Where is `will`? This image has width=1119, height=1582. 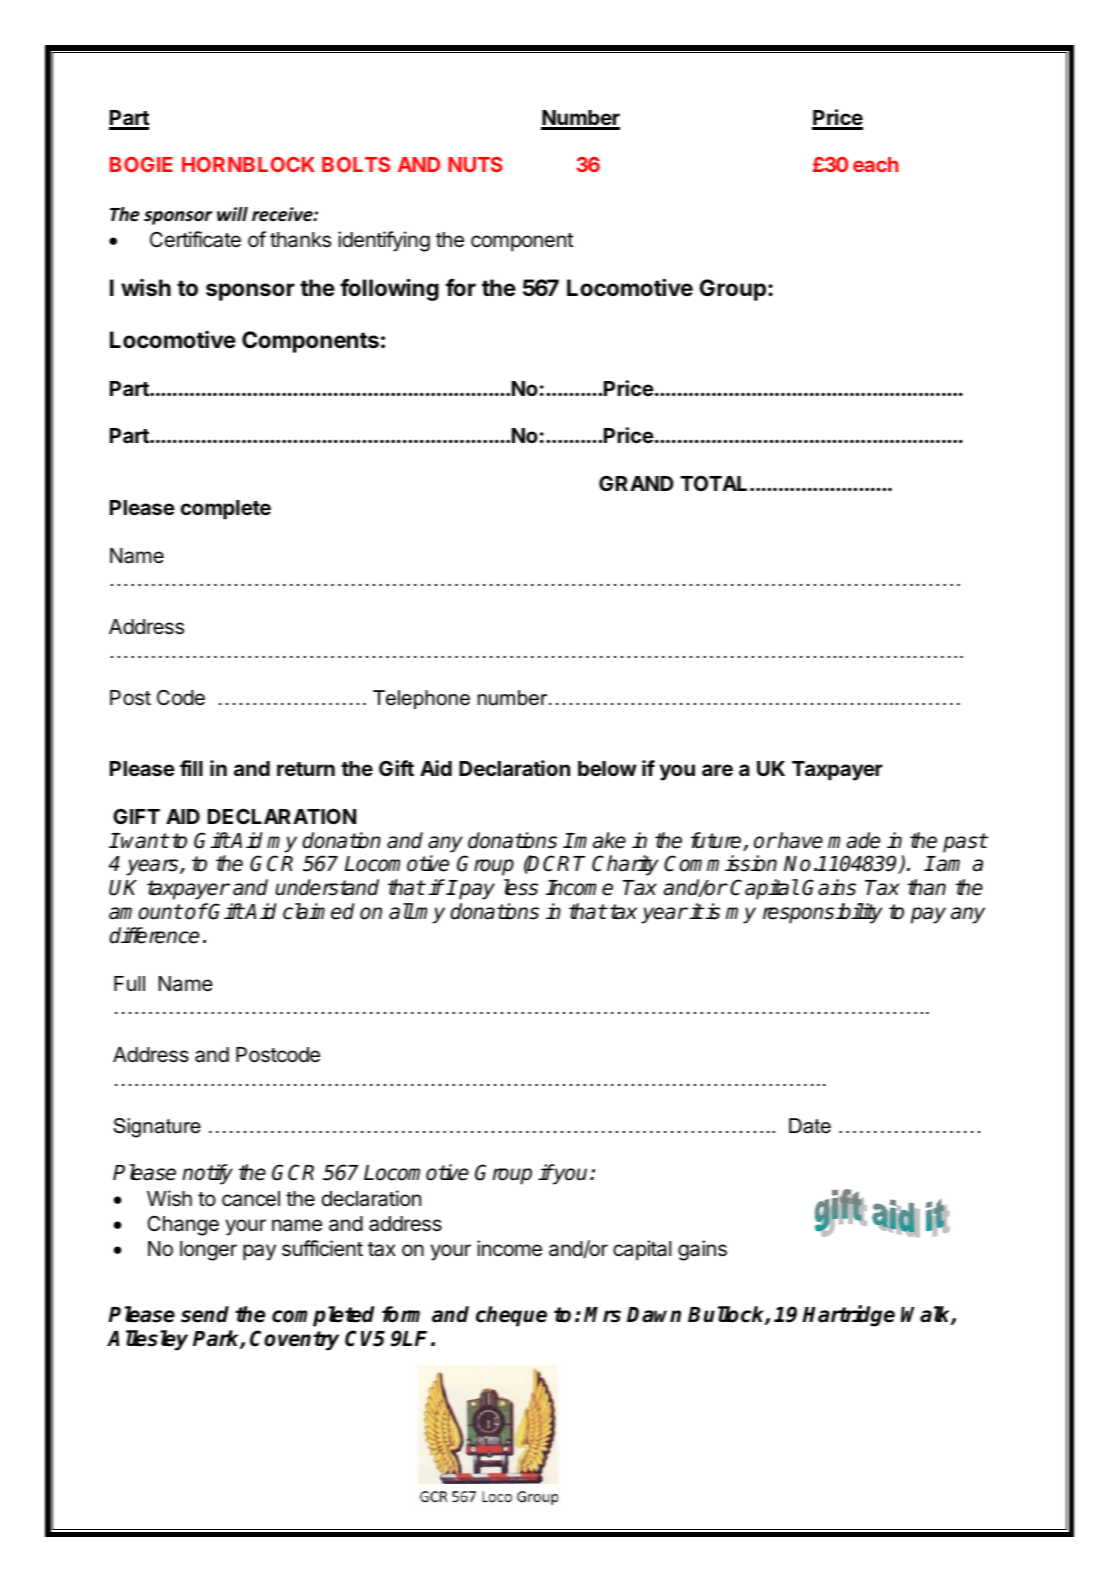 will is located at coordinates (232, 214).
